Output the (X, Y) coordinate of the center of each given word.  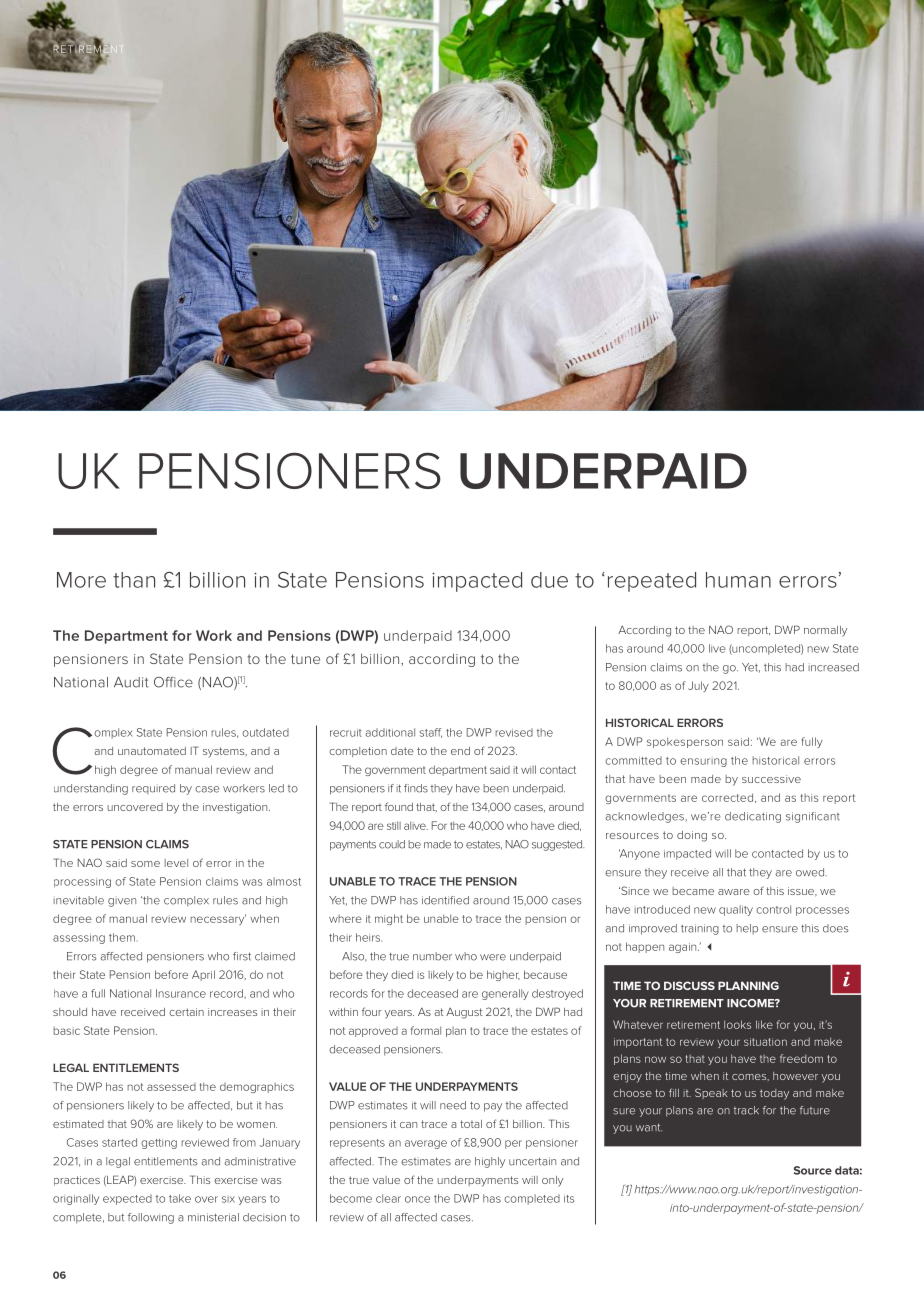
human (738, 580)
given (122, 901)
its (569, 1199)
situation (765, 1042)
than (134, 580)
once (417, 1199)
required (153, 789)
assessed (171, 1087)
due (549, 580)
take (180, 1198)
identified (445, 900)
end (460, 751)
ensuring (703, 762)
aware (734, 892)
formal (426, 1030)
